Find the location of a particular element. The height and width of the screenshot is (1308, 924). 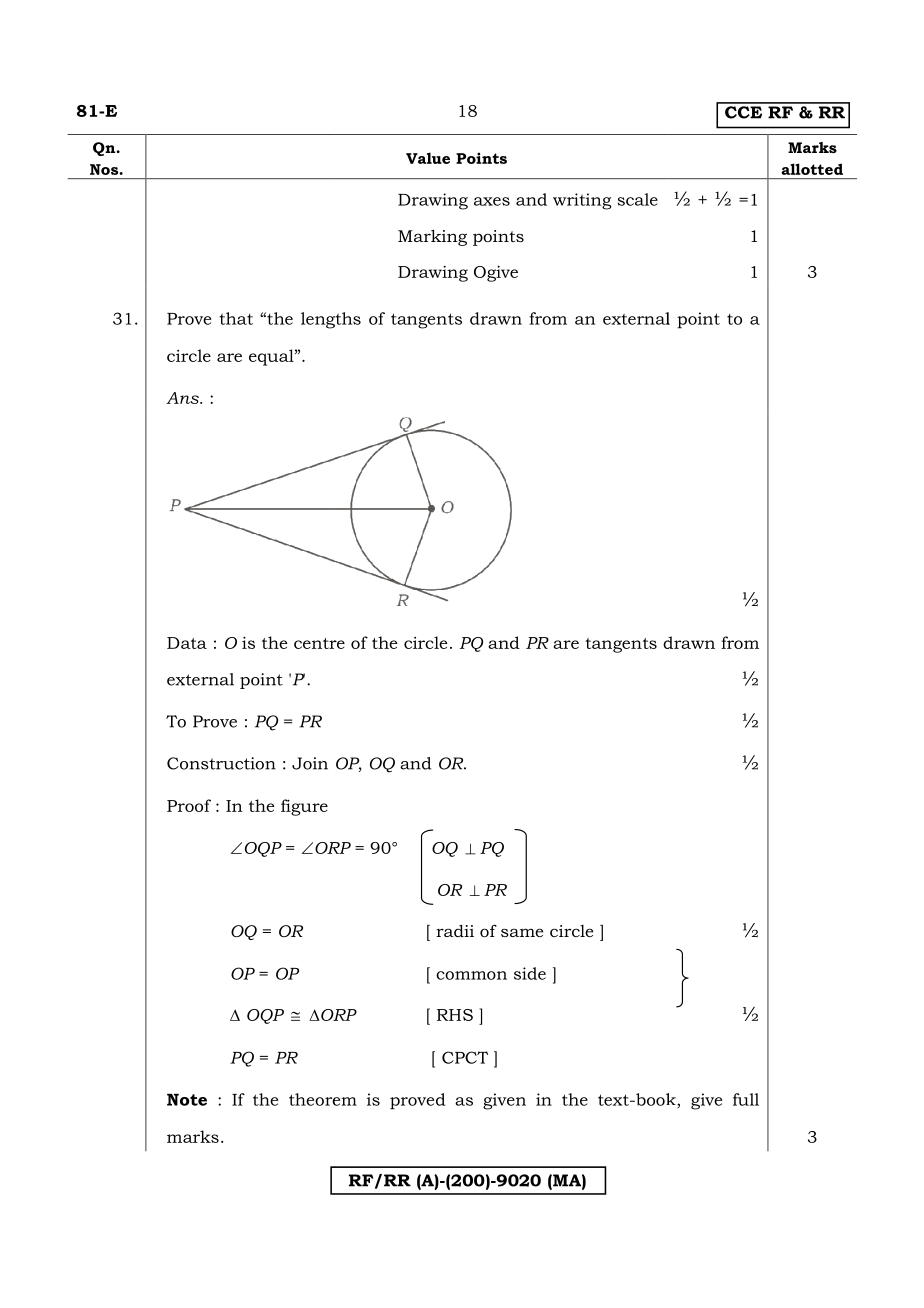

axes is located at coordinates (492, 201).
